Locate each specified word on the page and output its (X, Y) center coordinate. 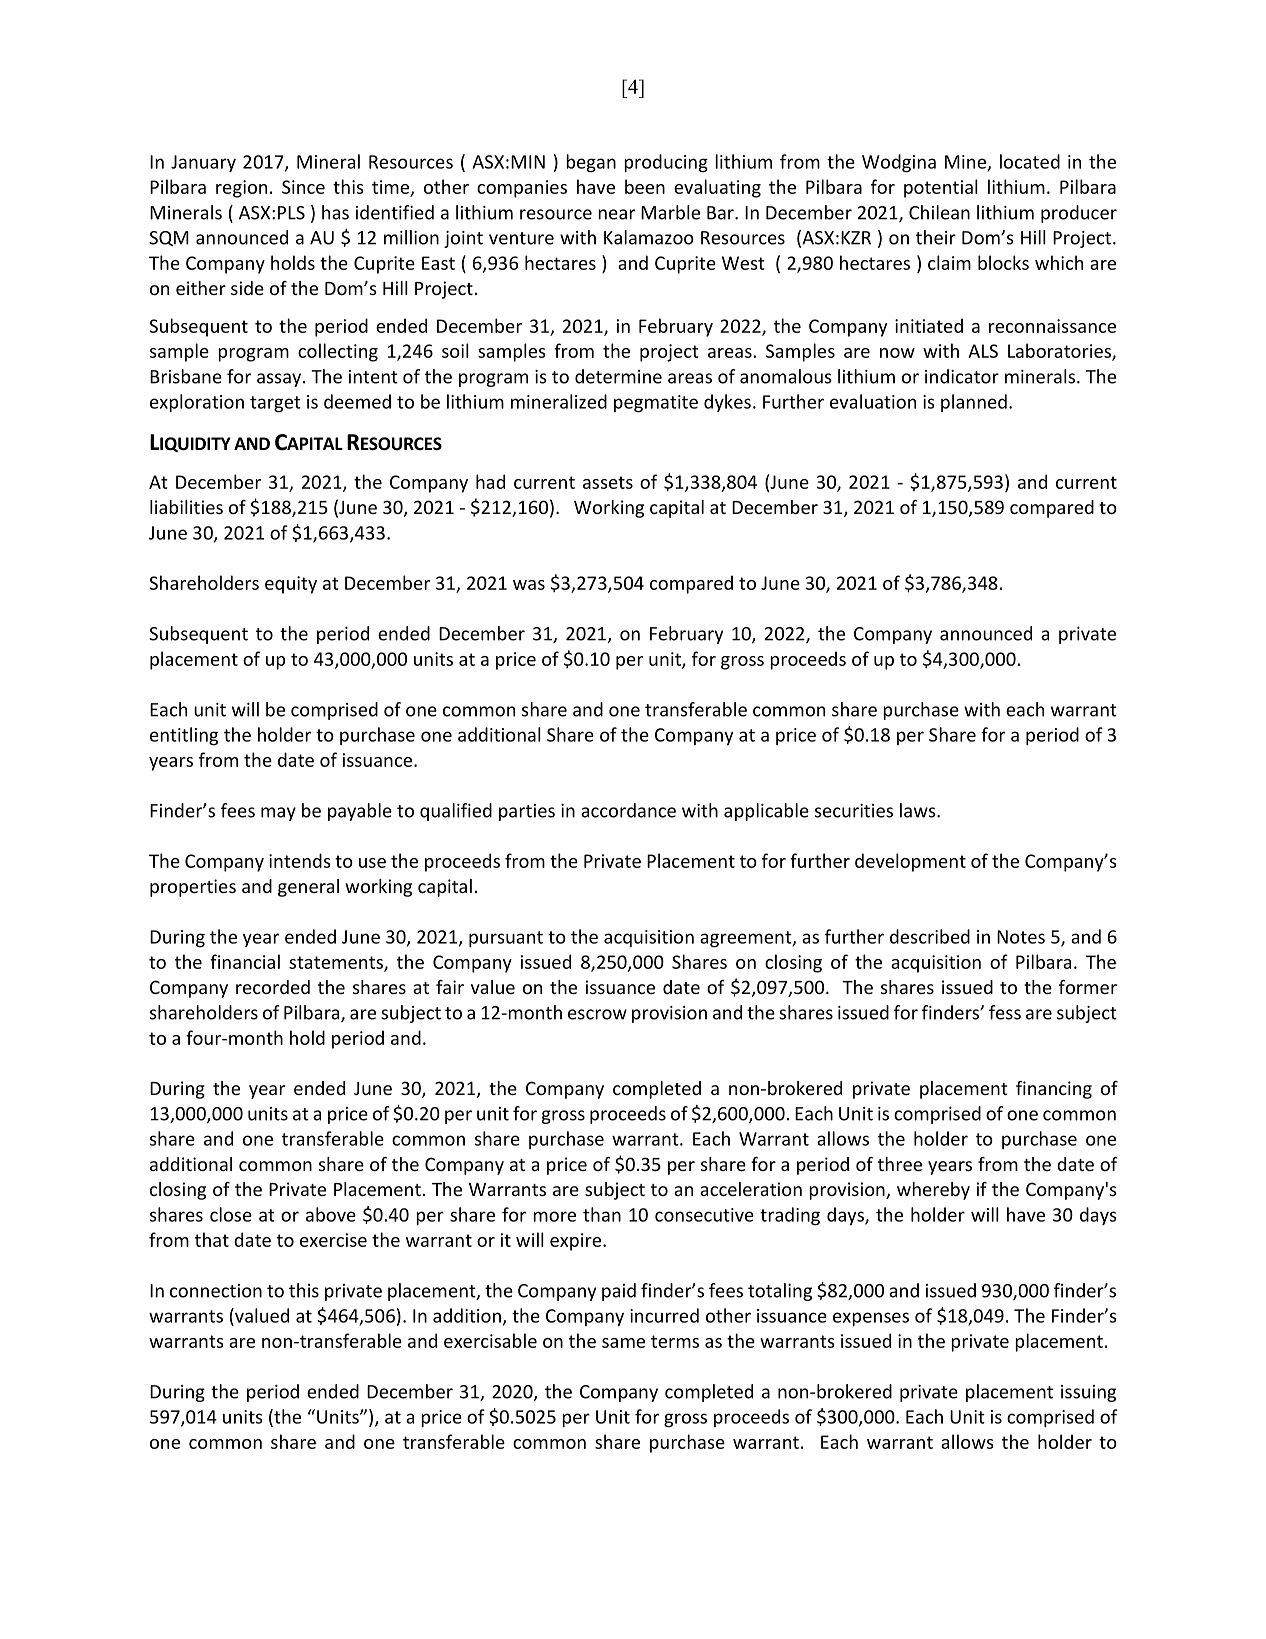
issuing (1088, 1393)
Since (303, 187)
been (645, 186)
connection (216, 1291)
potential (941, 188)
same (623, 1343)
